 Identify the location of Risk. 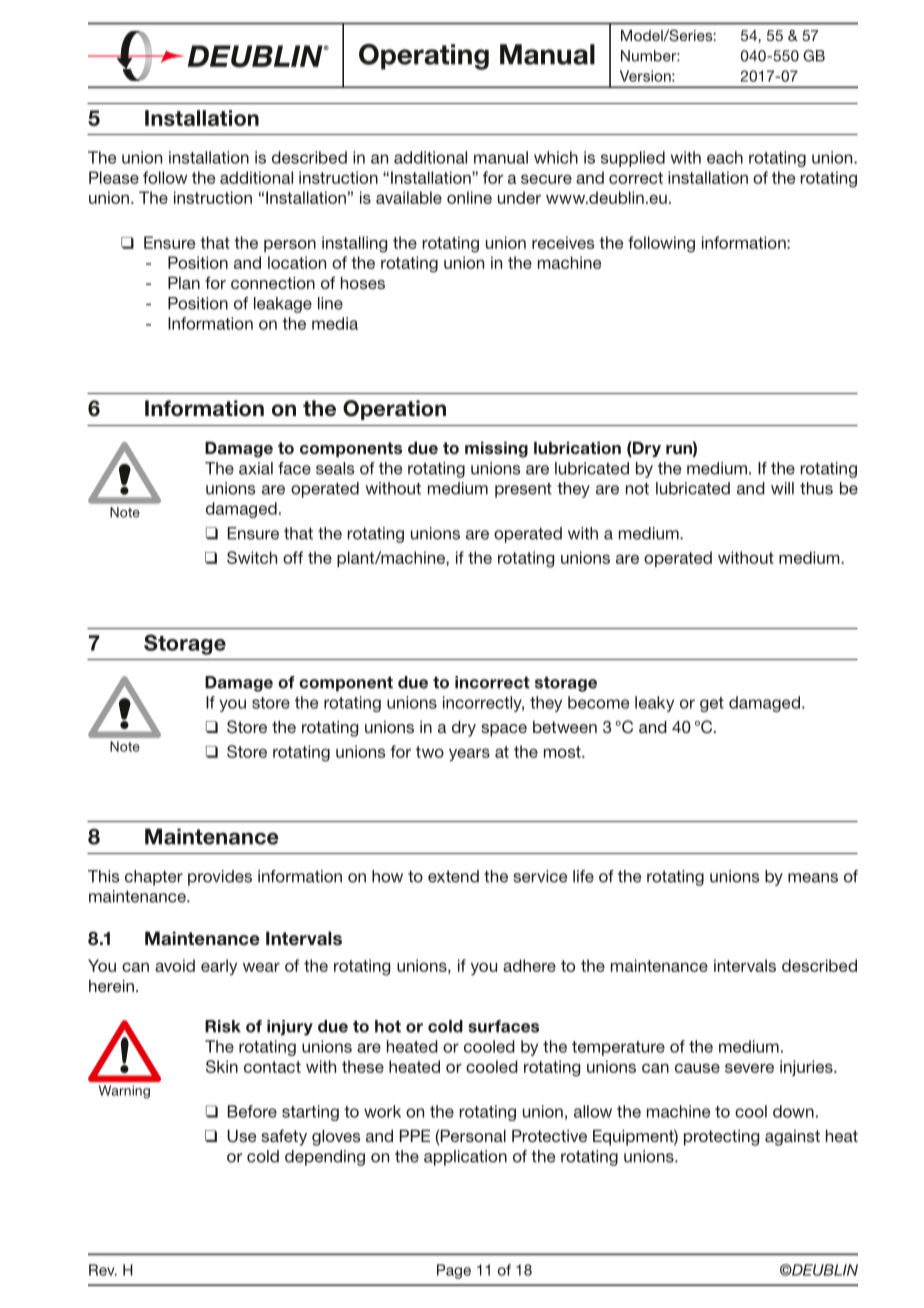
(223, 1026).
